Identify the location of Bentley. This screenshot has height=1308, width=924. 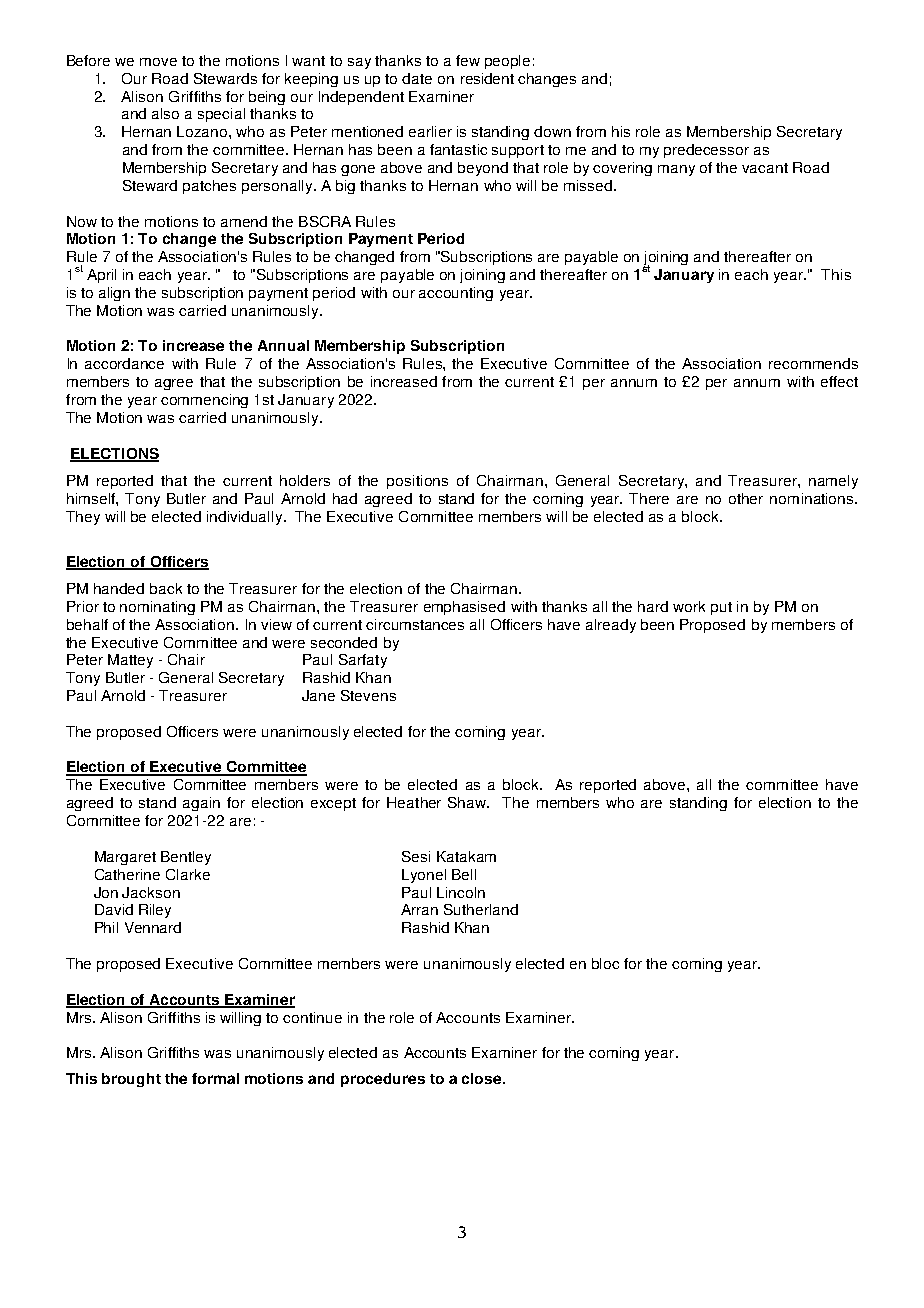
(186, 858).
